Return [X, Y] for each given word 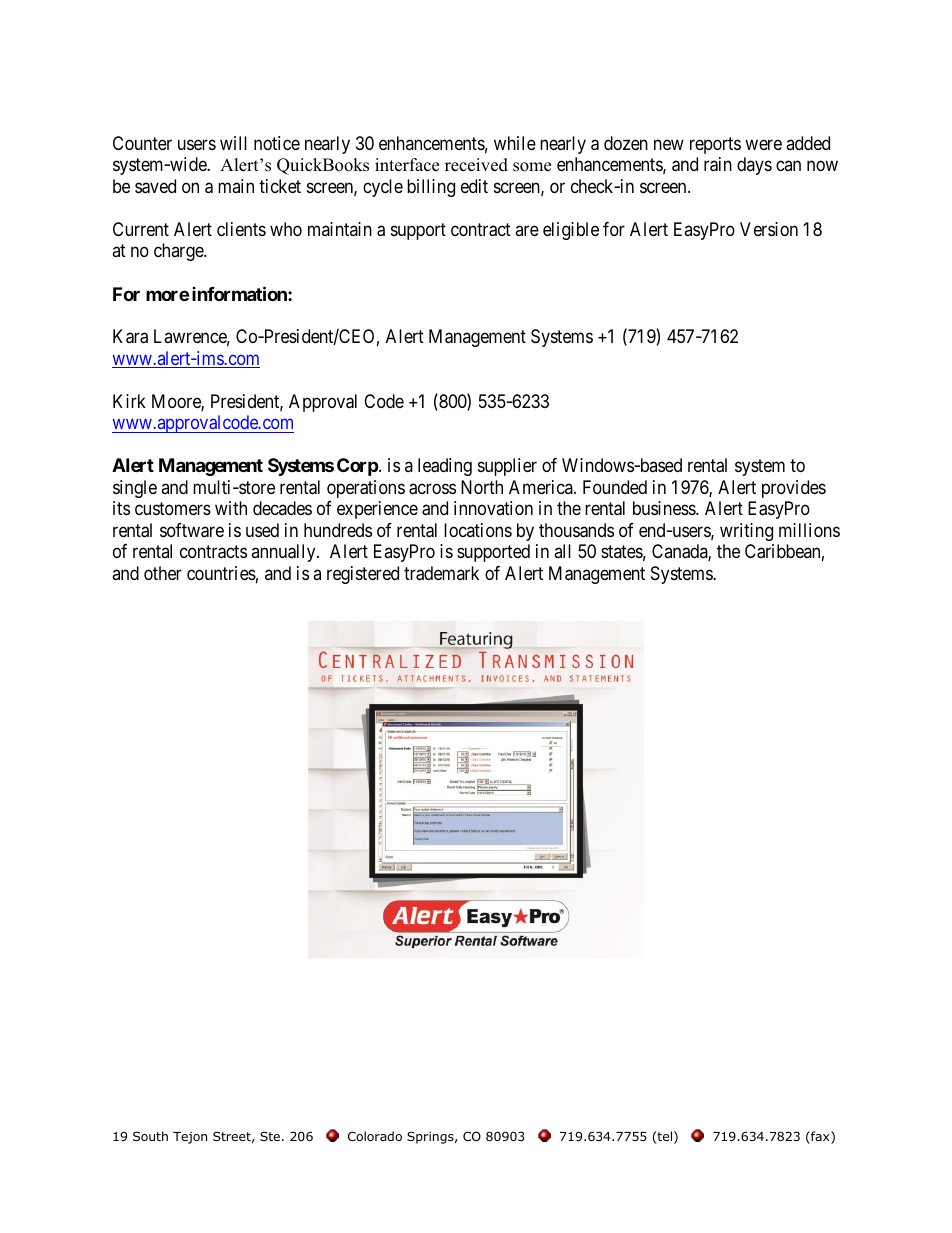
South [150, 1136]
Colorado [375, 1136]
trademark [441, 573]
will [233, 143]
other [163, 573]
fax [820, 1137]
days [754, 166]
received [476, 165]
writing [746, 532]
